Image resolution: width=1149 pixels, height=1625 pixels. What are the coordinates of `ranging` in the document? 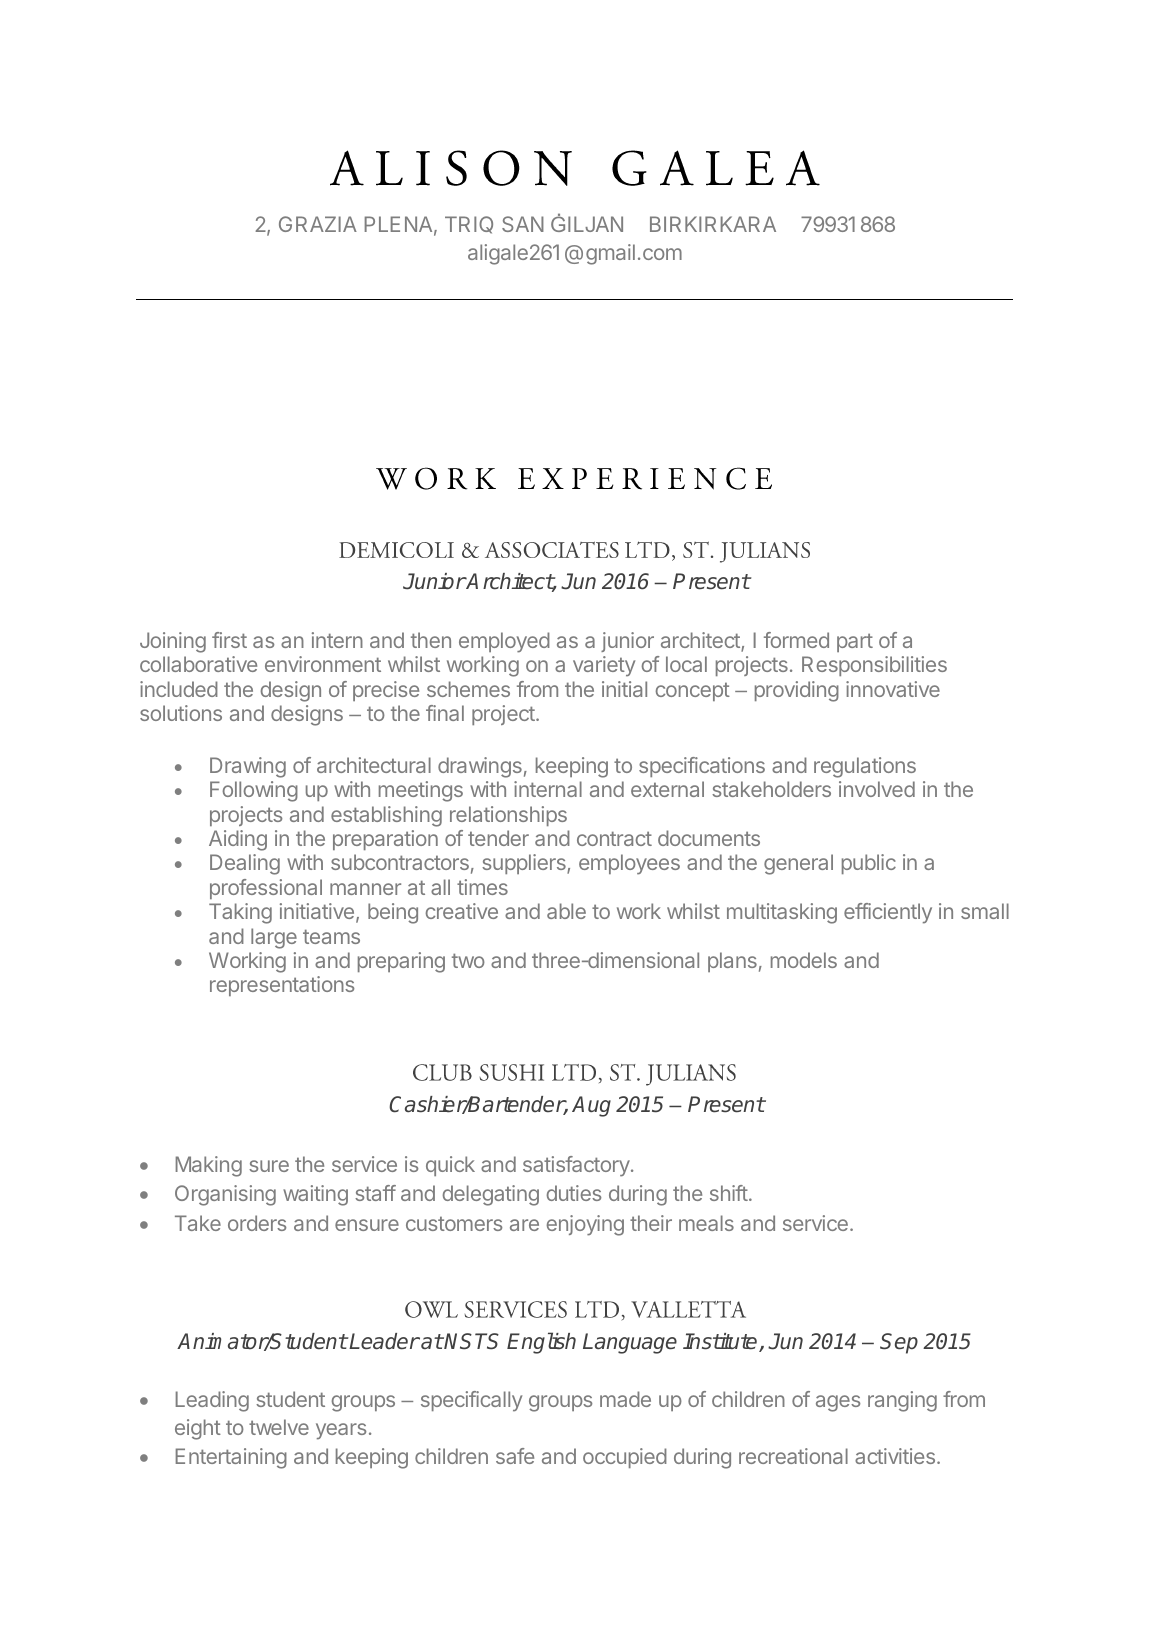 It's located at (902, 1401).
